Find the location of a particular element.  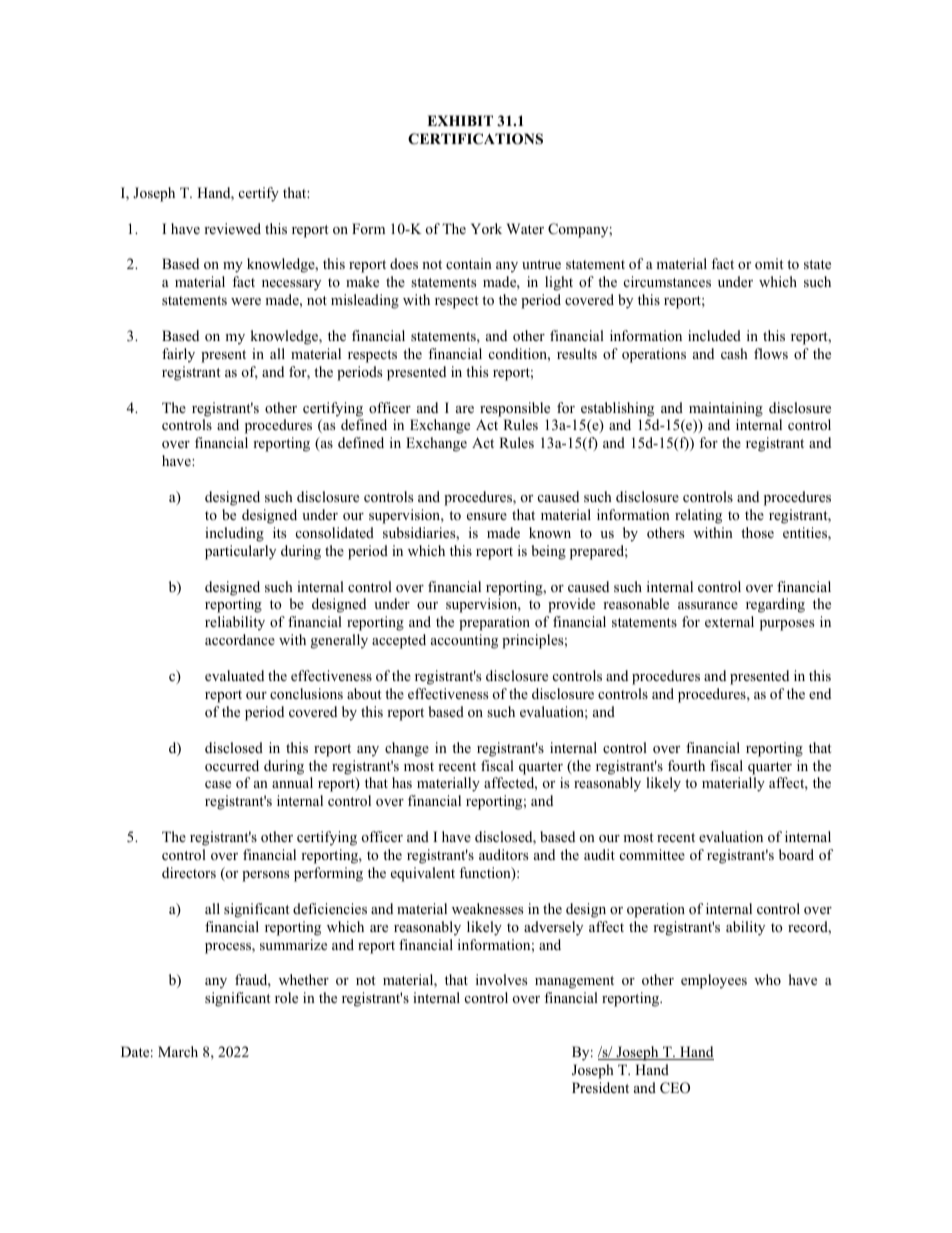

preparation is located at coordinates (494, 623).
